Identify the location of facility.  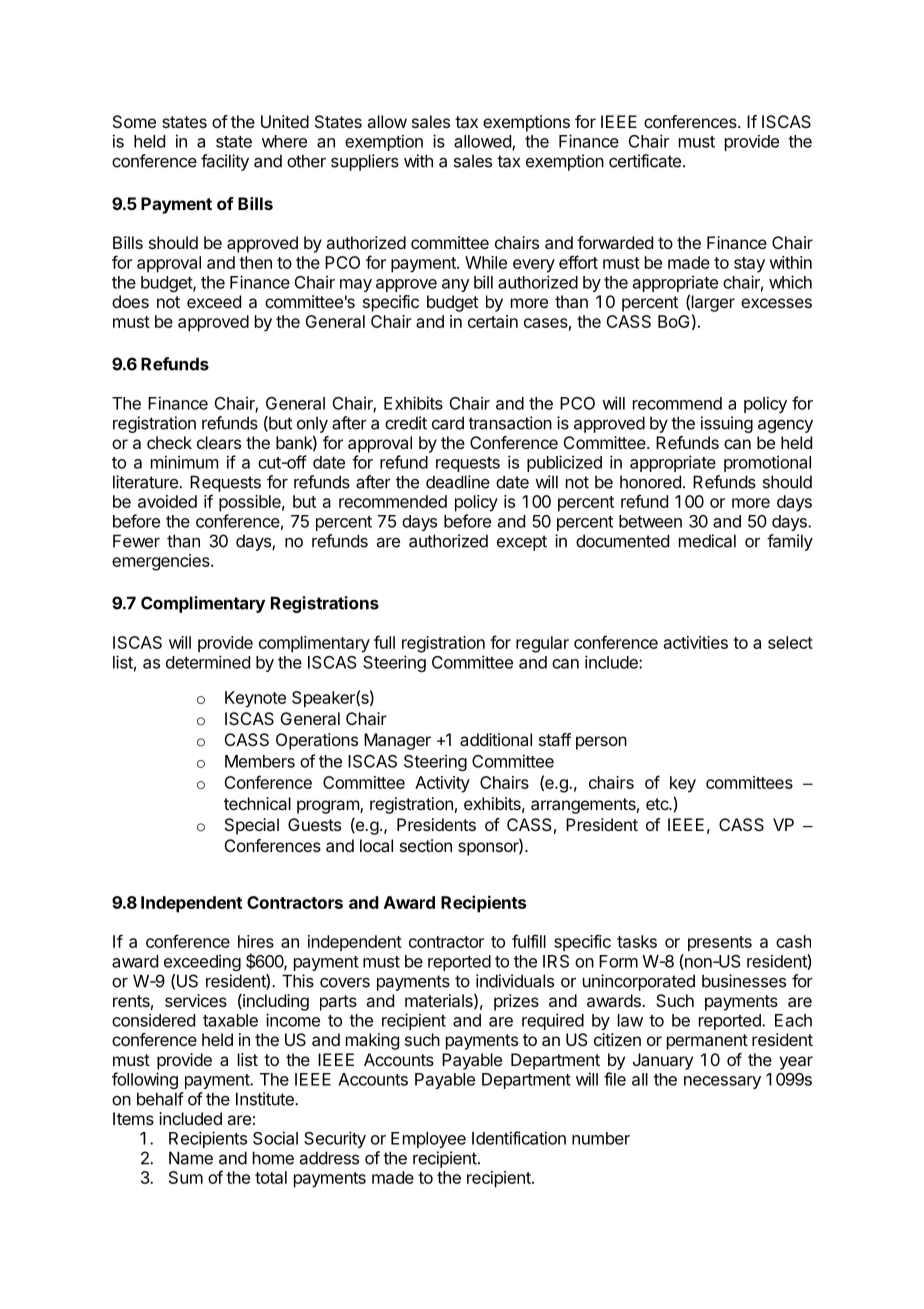
(225, 162).
